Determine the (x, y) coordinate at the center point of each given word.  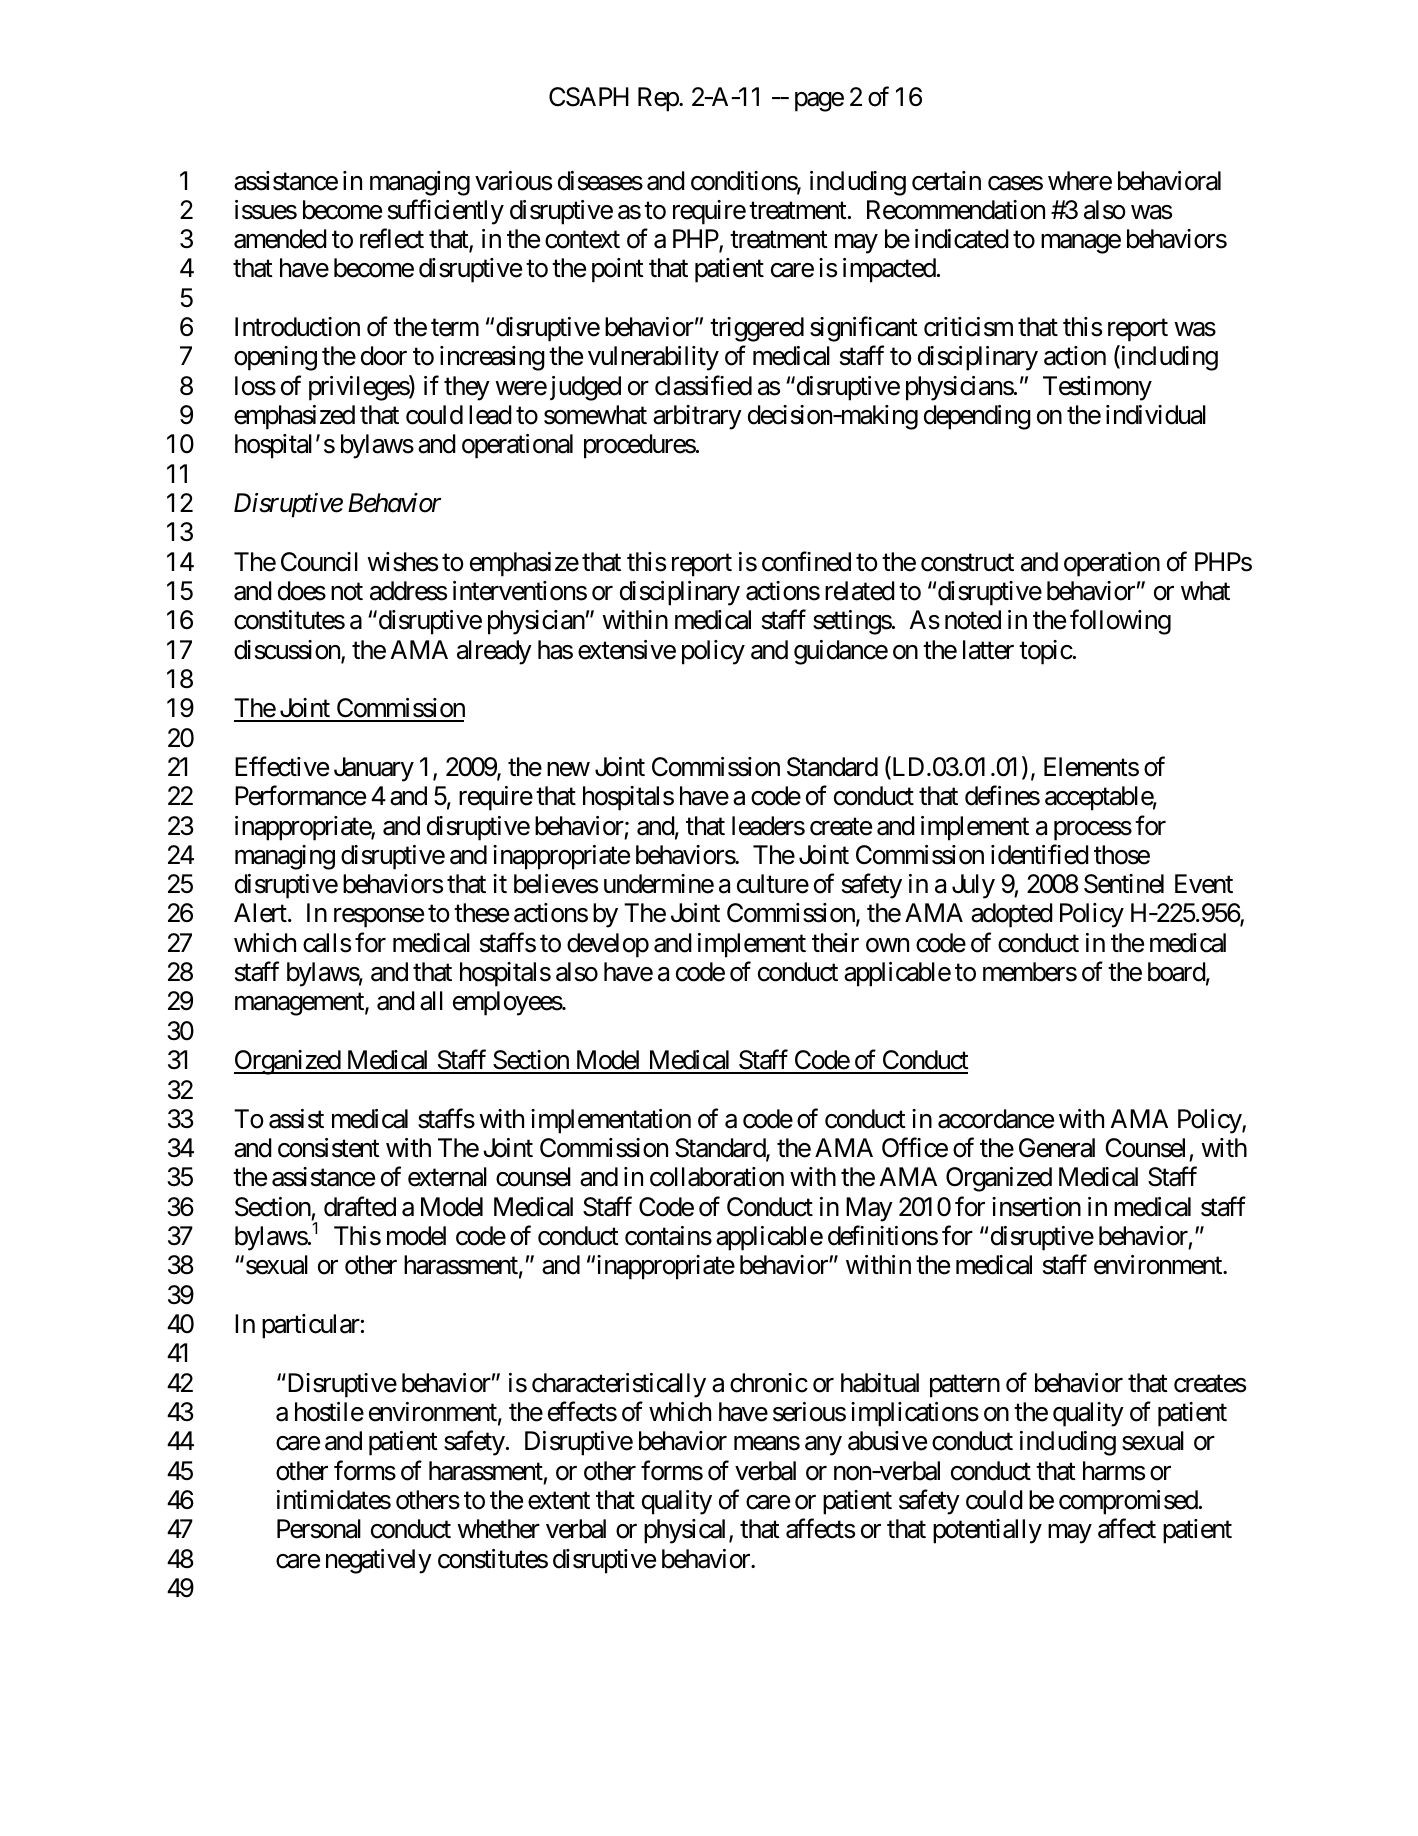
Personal (319, 1529)
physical (687, 1531)
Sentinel (1124, 884)
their (835, 943)
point (618, 270)
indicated (962, 239)
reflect (392, 239)
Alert (260, 913)
